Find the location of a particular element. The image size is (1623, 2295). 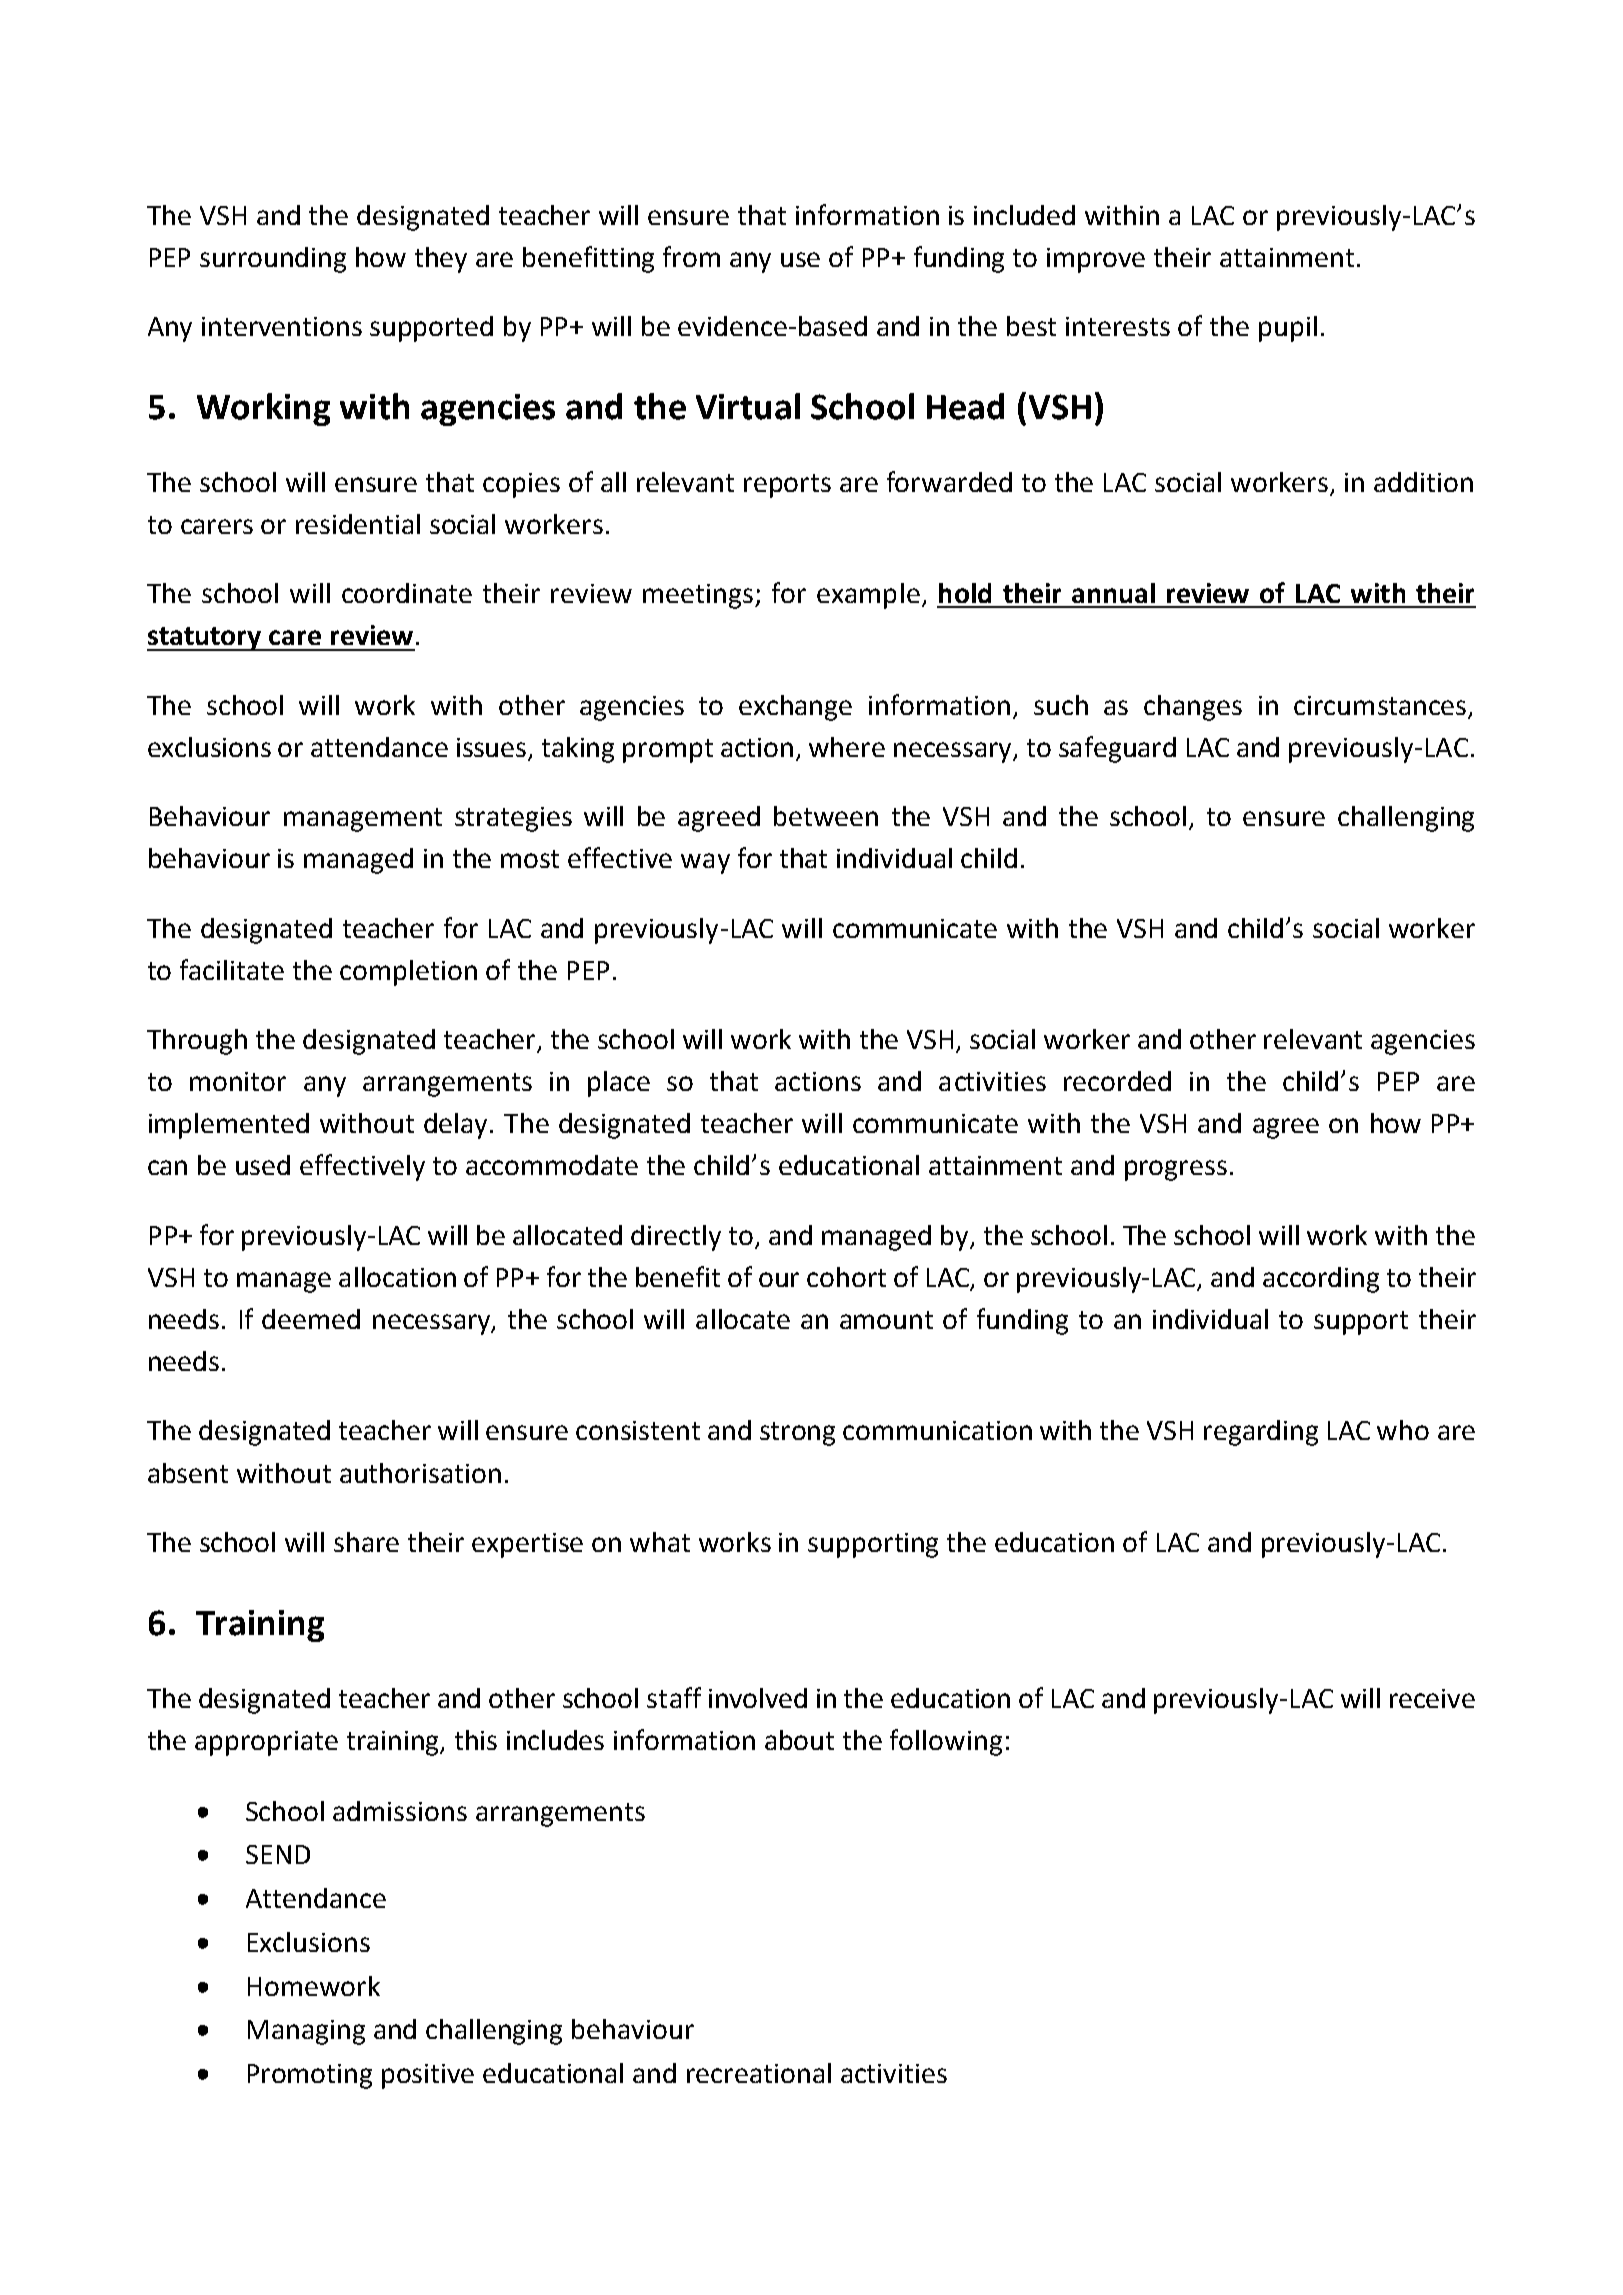

exchange is located at coordinates (795, 708).
